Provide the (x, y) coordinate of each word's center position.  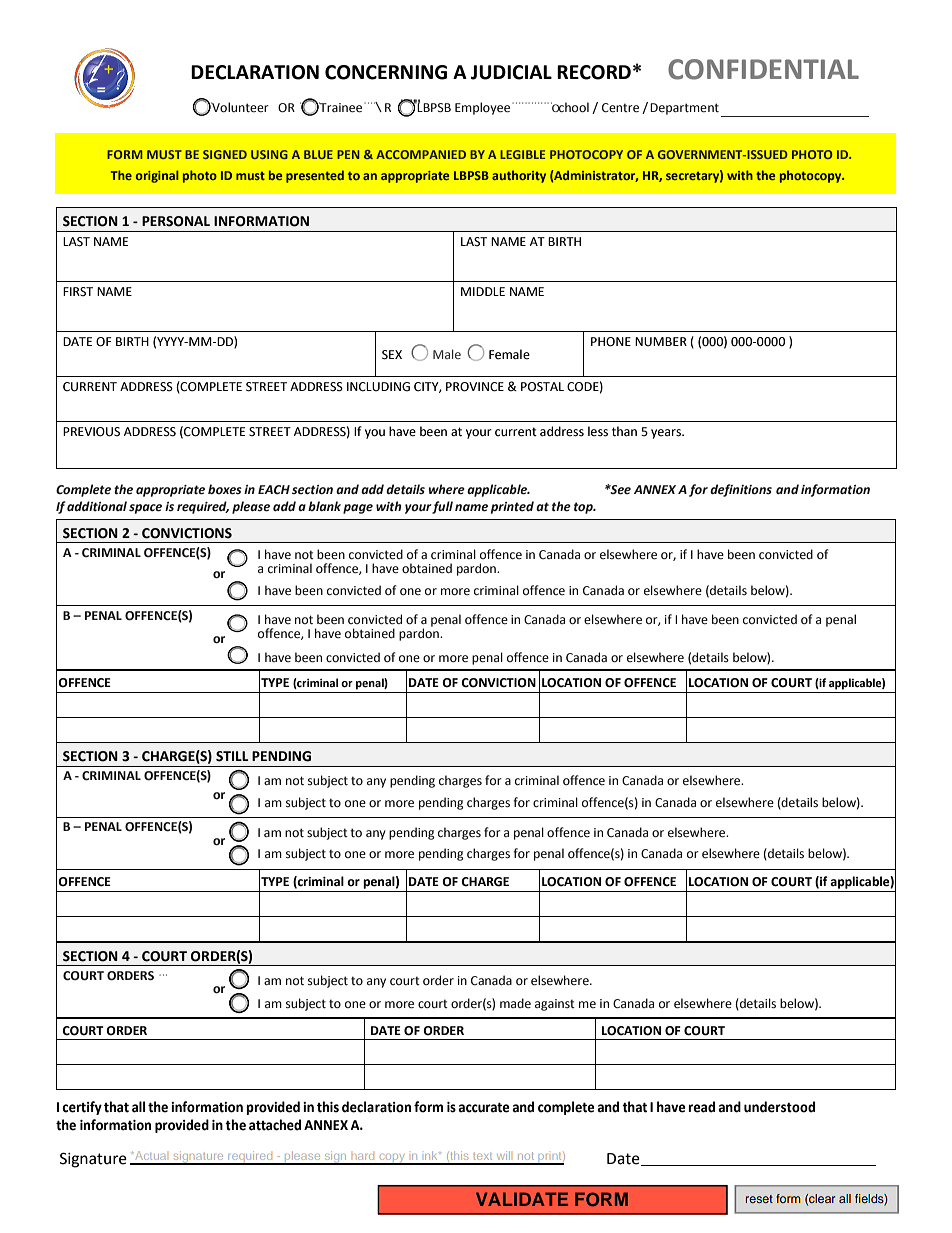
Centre (620, 108)
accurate (484, 1107)
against (555, 1005)
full (442, 507)
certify (82, 1108)
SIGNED (225, 154)
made (515, 1003)
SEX (392, 355)
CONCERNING (386, 72)
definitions (741, 490)
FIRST (78, 292)
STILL (232, 756)
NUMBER (661, 342)
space (145, 509)
